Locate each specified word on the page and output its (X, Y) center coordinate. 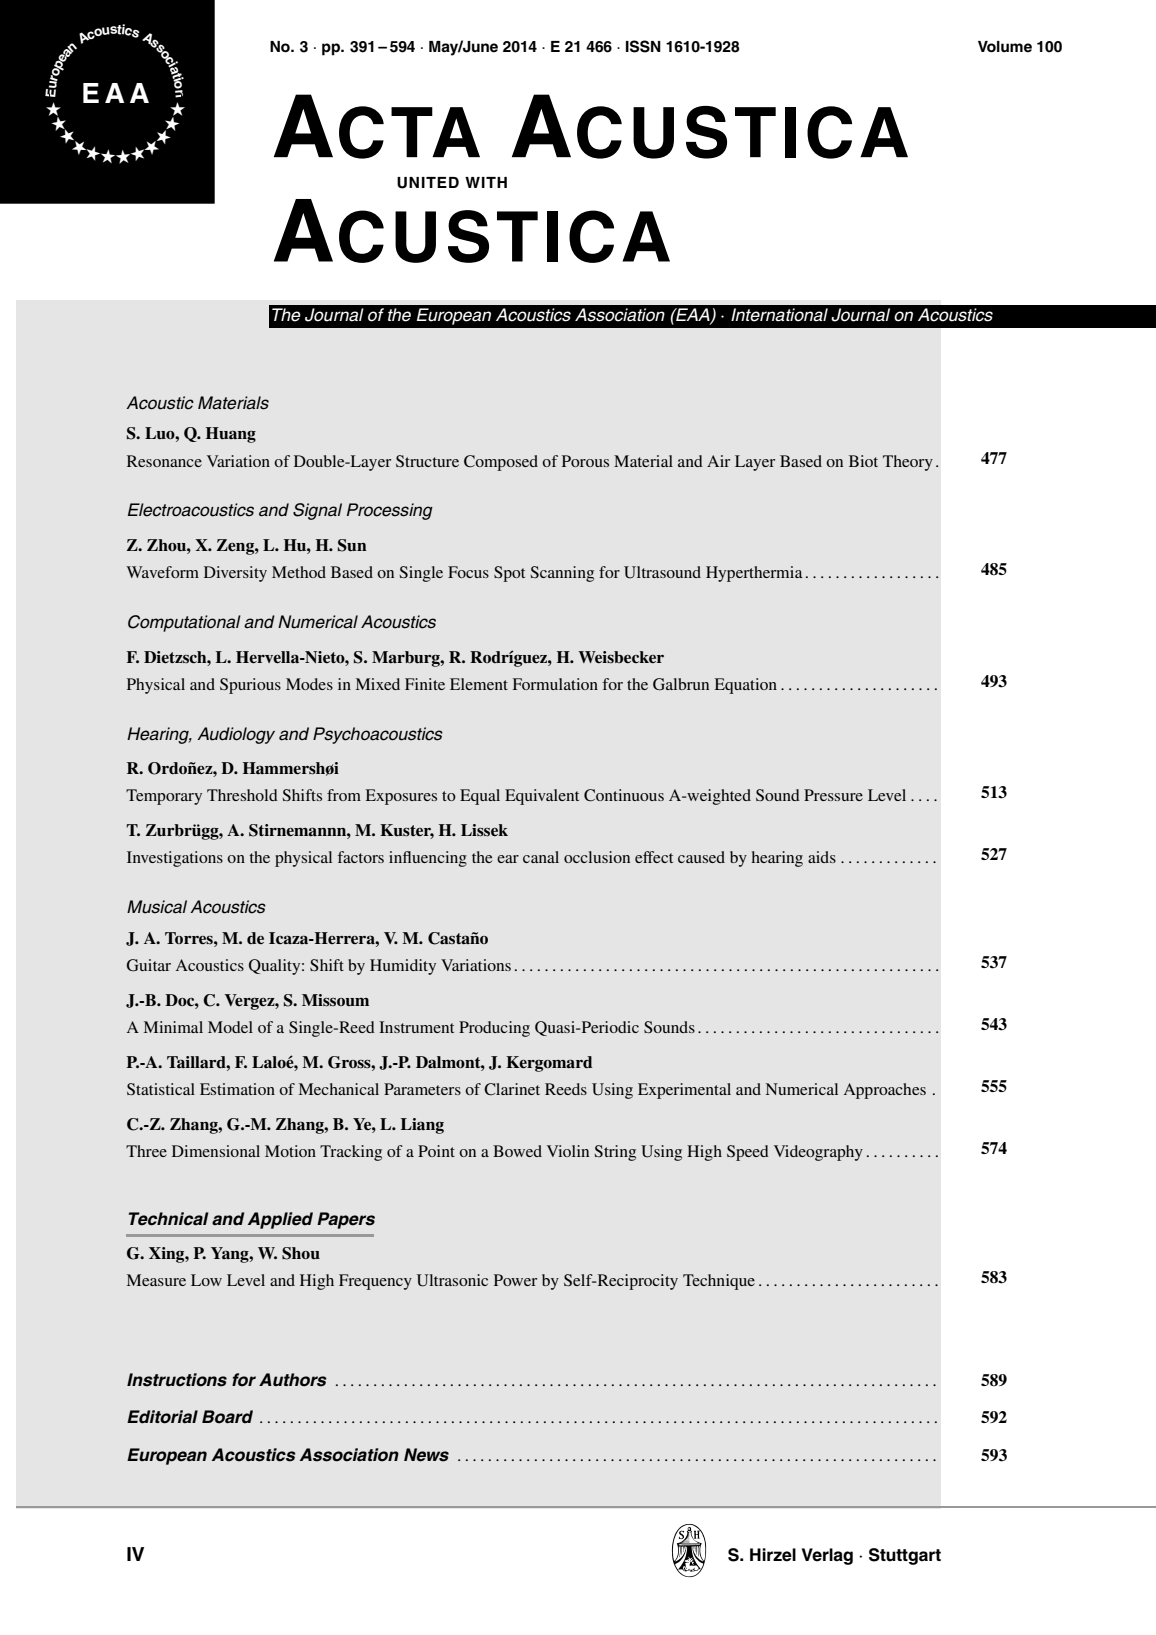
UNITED (428, 183)
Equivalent (542, 797)
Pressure (833, 795)
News (426, 1455)
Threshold (242, 795)
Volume (1005, 47)
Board (227, 1417)
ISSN (643, 46)
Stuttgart (905, 1556)
